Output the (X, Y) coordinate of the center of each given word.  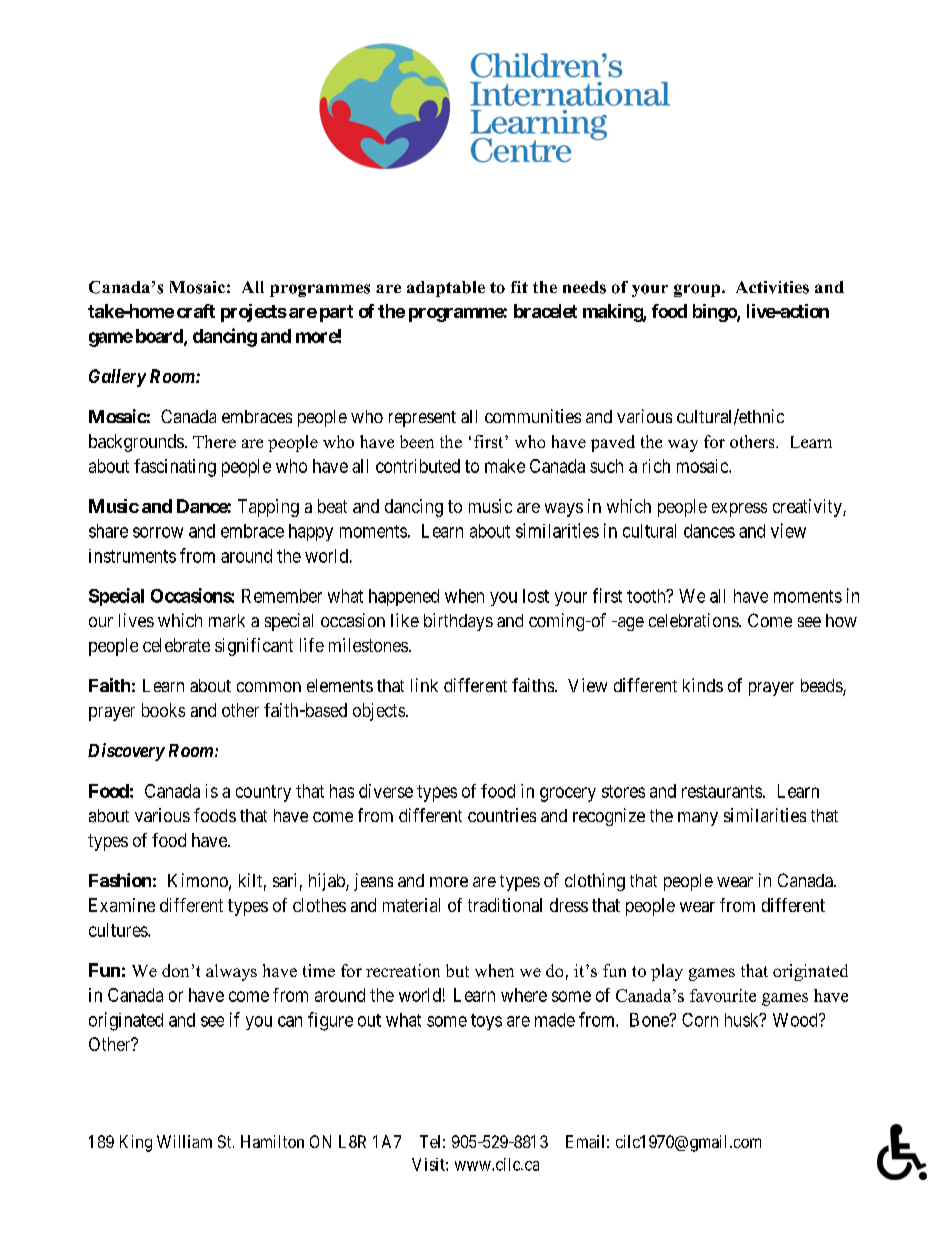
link (424, 685)
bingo (715, 313)
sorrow (158, 532)
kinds (703, 685)
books (163, 710)
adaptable (446, 289)
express (739, 510)
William (184, 1141)
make (505, 466)
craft (196, 311)
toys (486, 1022)
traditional (505, 905)
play (667, 972)
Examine (122, 905)
